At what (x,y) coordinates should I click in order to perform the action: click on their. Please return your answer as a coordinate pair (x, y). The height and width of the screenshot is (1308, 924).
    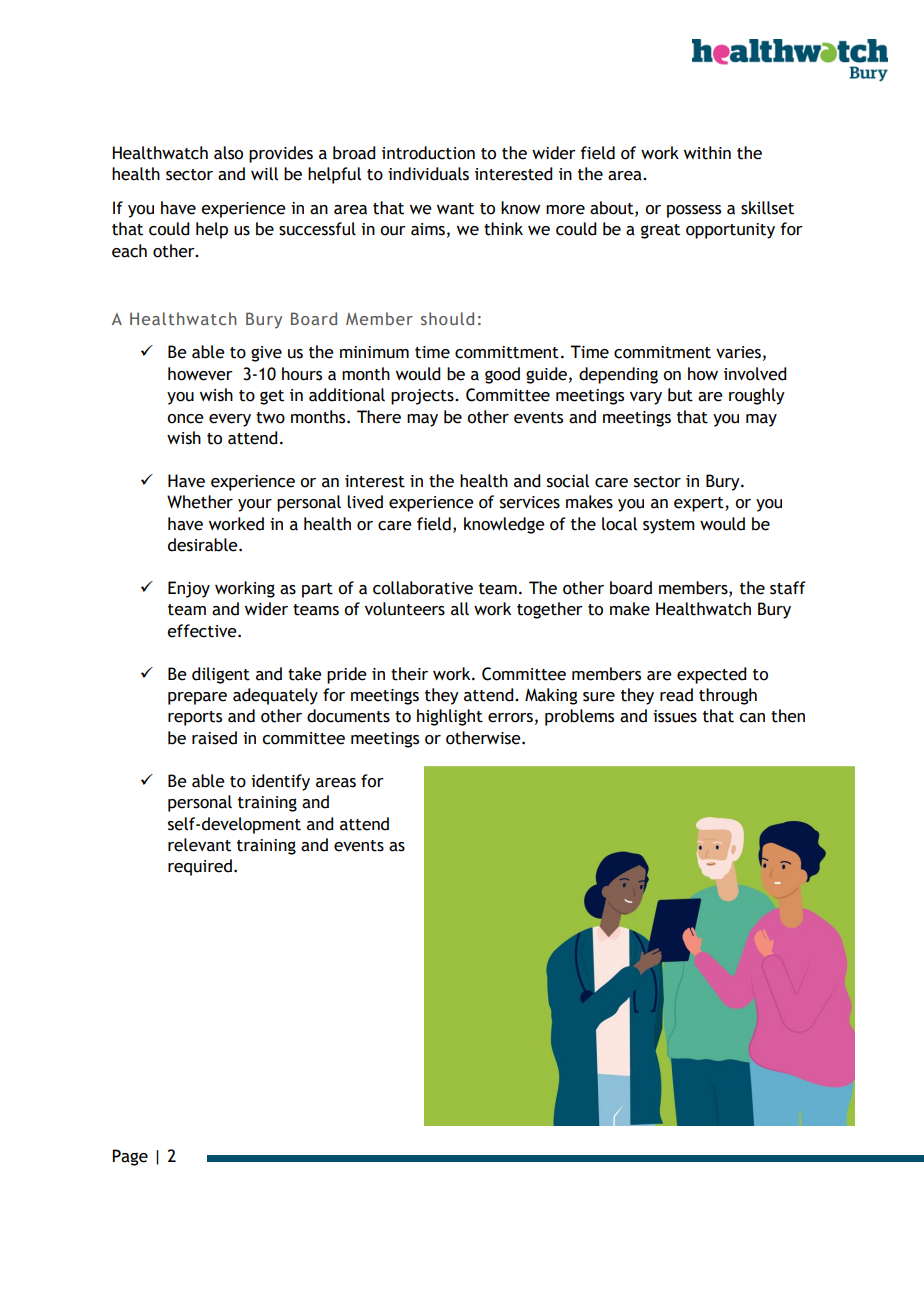
    Looking at the image, I should click on (409, 674).
